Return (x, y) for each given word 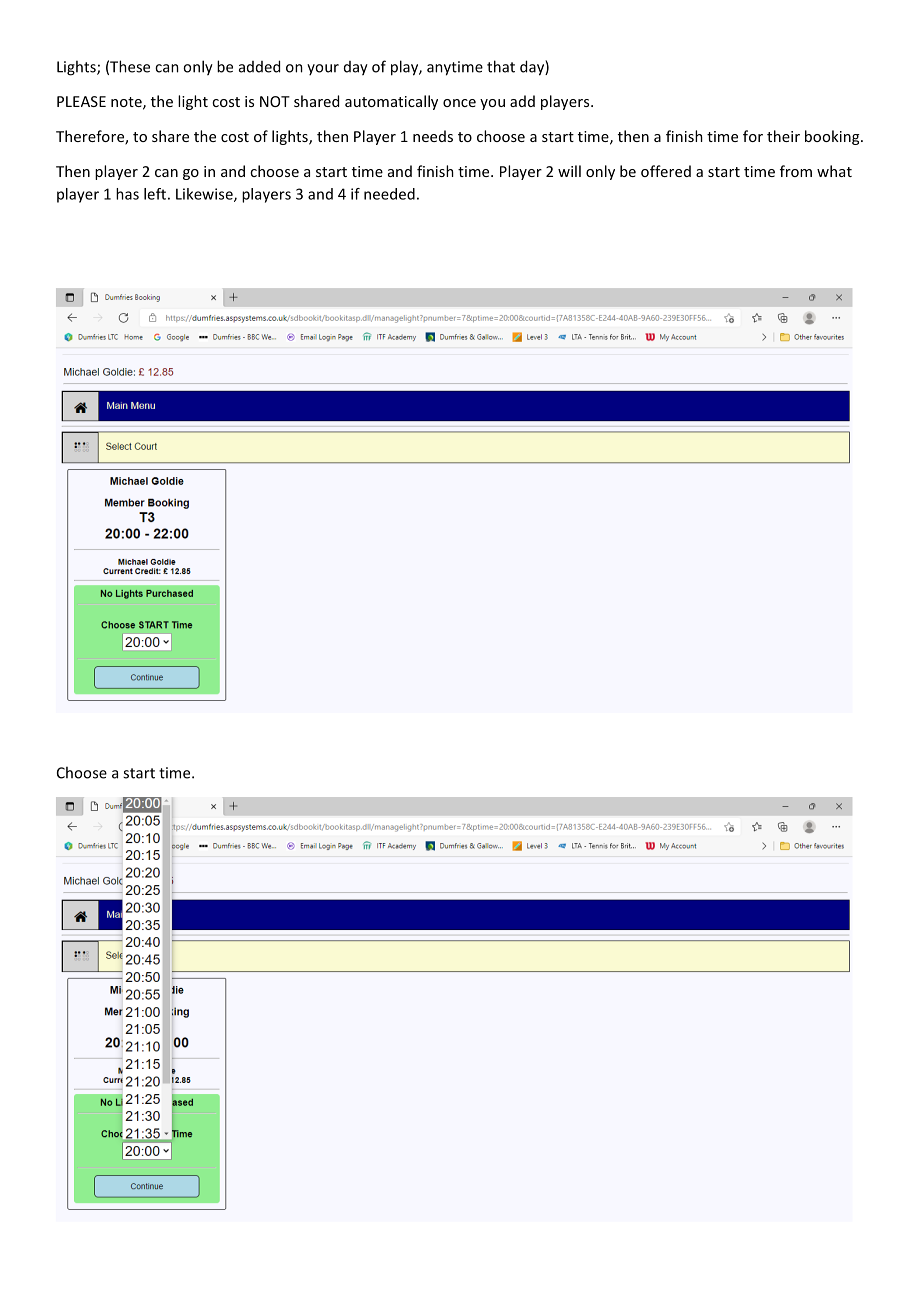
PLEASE (81, 101)
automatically (391, 102)
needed (389, 194)
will (569, 171)
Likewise (205, 195)
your (323, 69)
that (501, 66)
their (783, 136)
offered (666, 171)
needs (433, 136)
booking (833, 137)
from (796, 171)
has (127, 194)
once (459, 103)
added (259, 66)
